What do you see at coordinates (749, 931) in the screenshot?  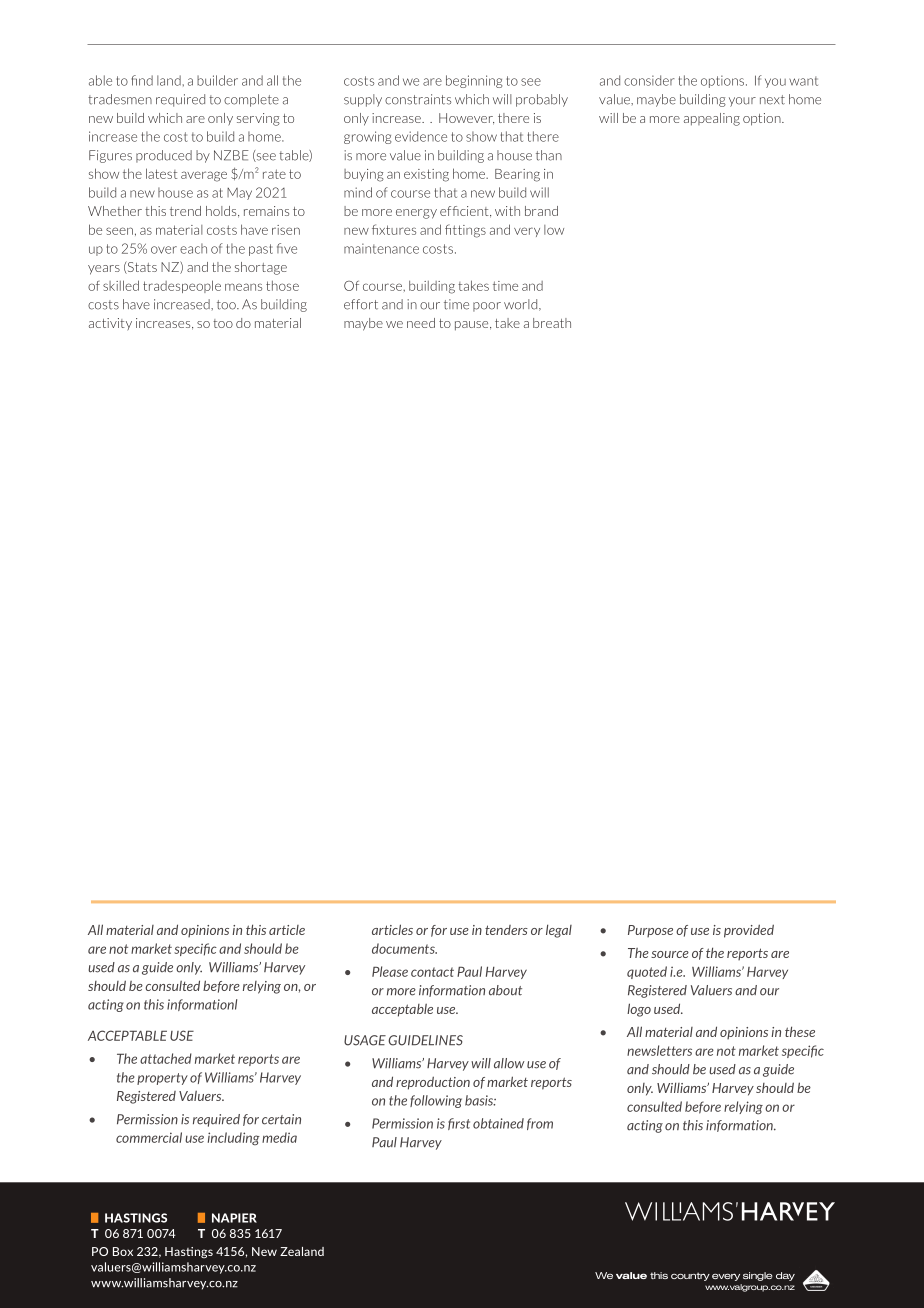 I see `provided` at bounding box center [749, 931].
